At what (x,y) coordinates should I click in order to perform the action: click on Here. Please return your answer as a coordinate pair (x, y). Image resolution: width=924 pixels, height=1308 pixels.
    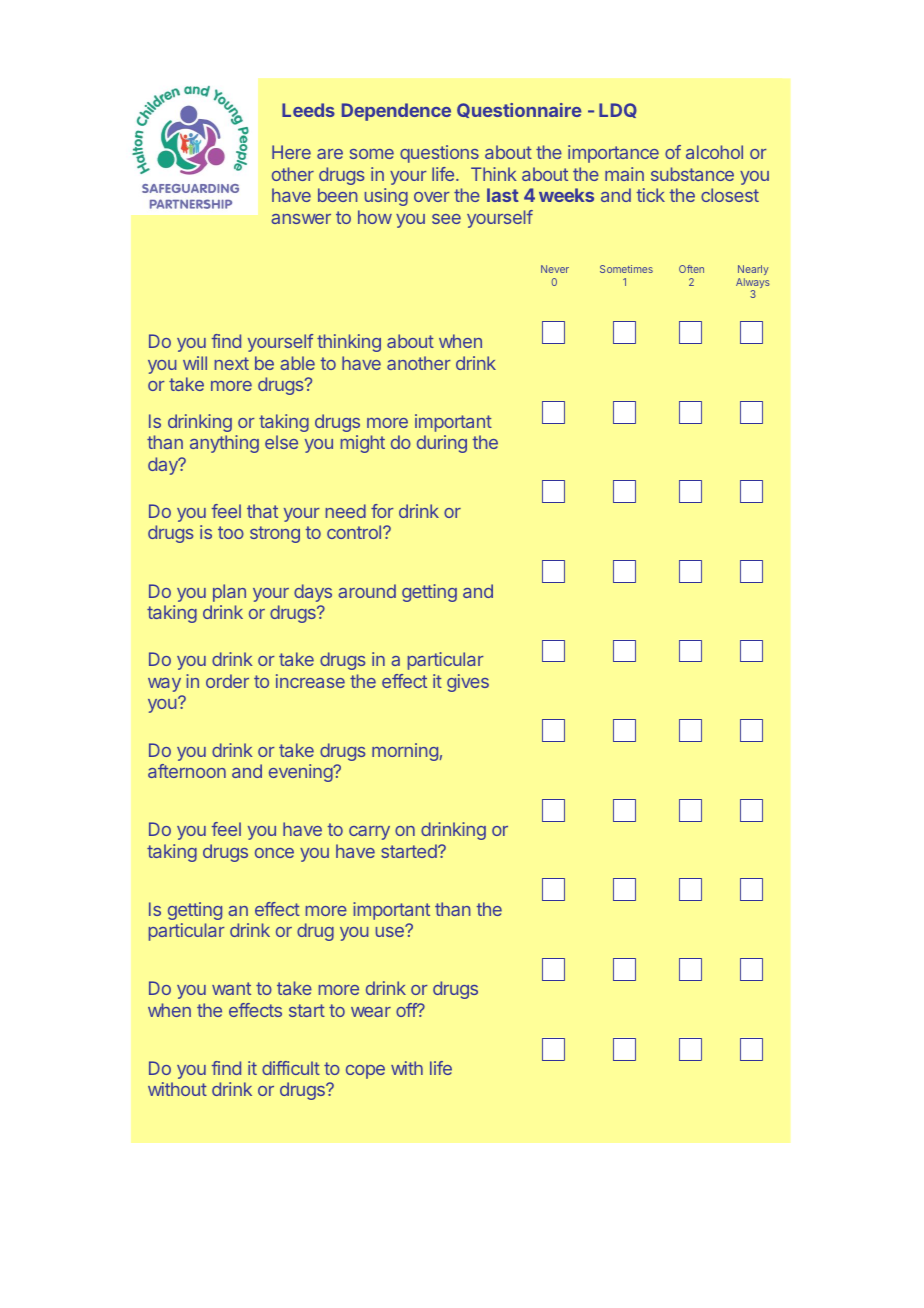
    Looking at the image, I should click on (291, 152).
